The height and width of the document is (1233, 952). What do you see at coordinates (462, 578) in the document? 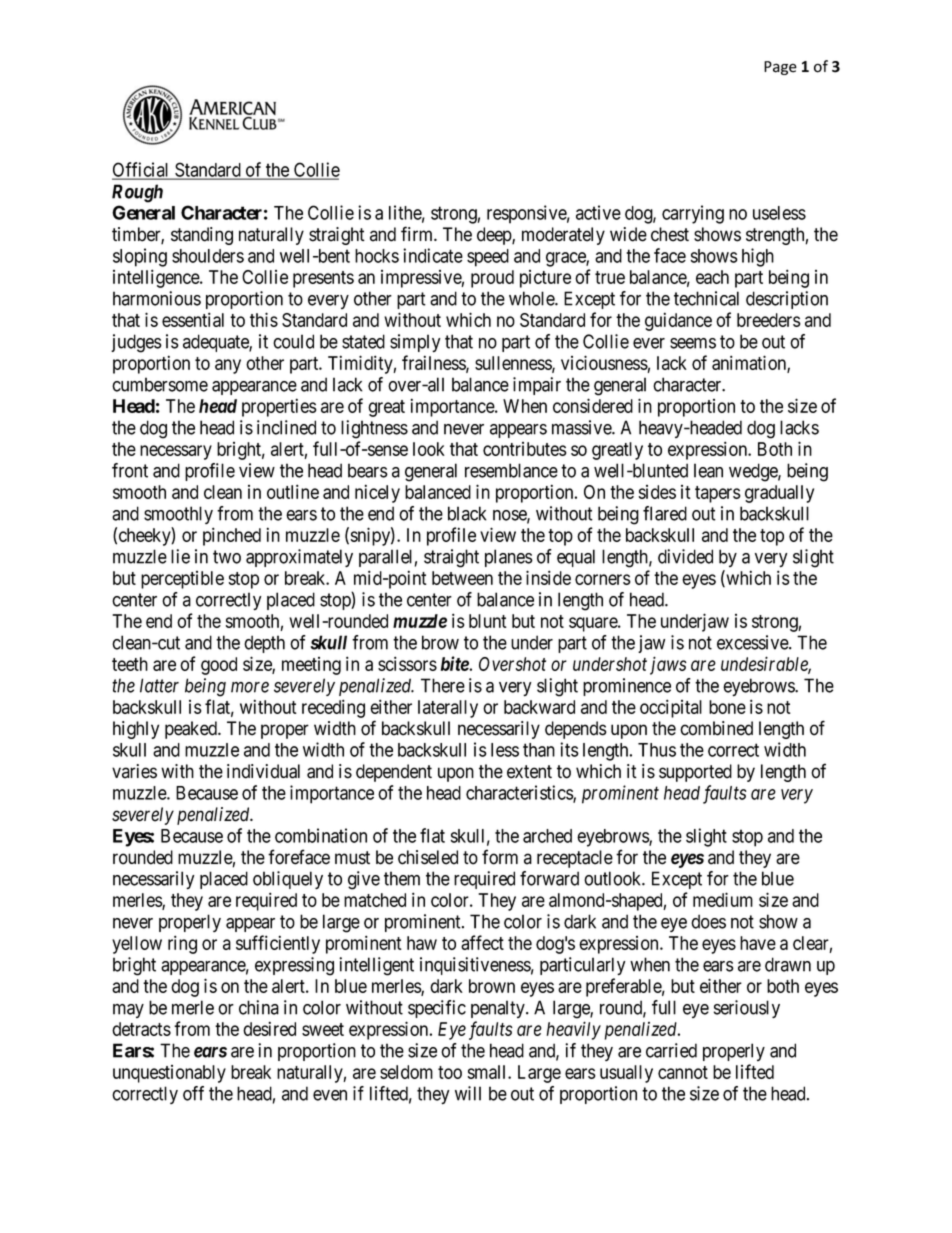
I see `between` at bounding box center [462, 578].
